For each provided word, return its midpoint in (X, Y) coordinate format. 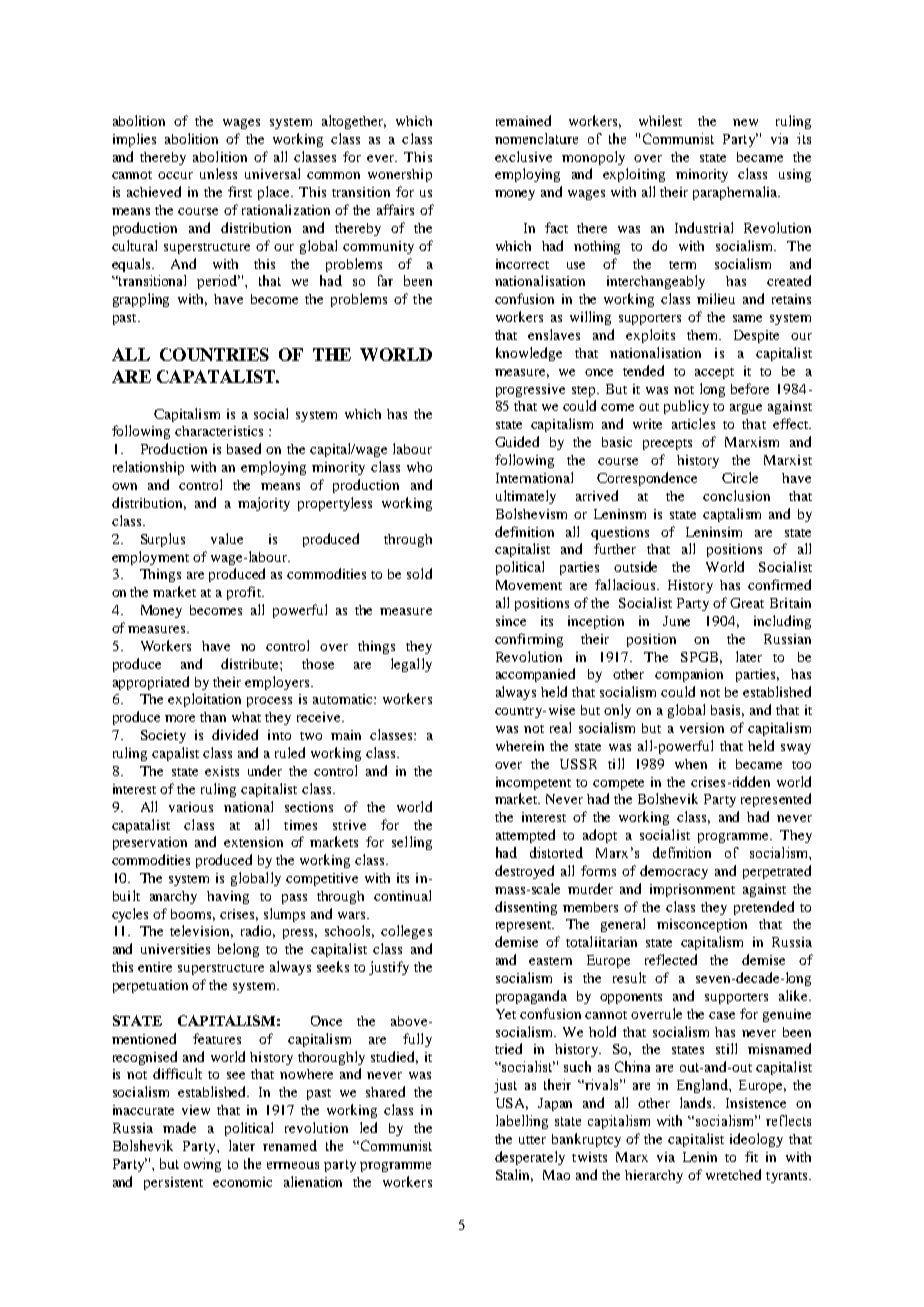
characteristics (219, 431)
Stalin (514, 1175)
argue (746, 409)
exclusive (523, 156)
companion (689, 675)
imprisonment (692, 890)
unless (218, 173)
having (228, 897)
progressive (530, 390)
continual (402, 895)
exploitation (204, 700)
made (179, 1127)
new (745, 122)
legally (411, 665)
